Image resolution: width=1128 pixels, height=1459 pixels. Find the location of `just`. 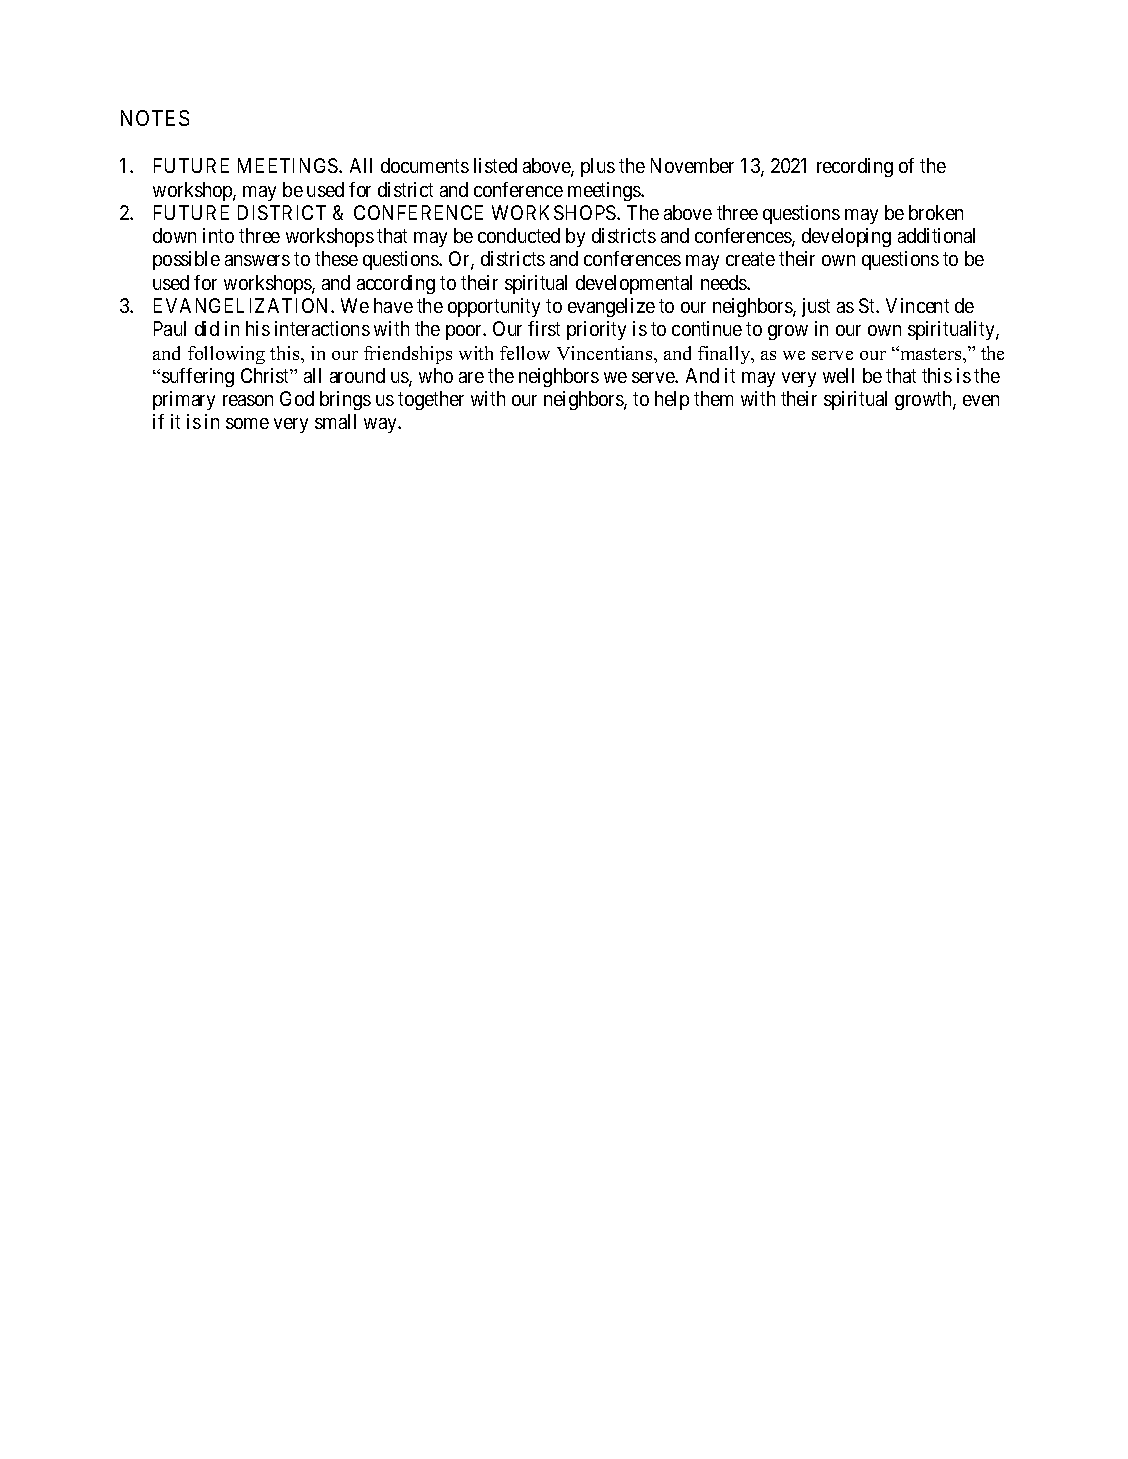

just is located at coordinates (816, 307).
